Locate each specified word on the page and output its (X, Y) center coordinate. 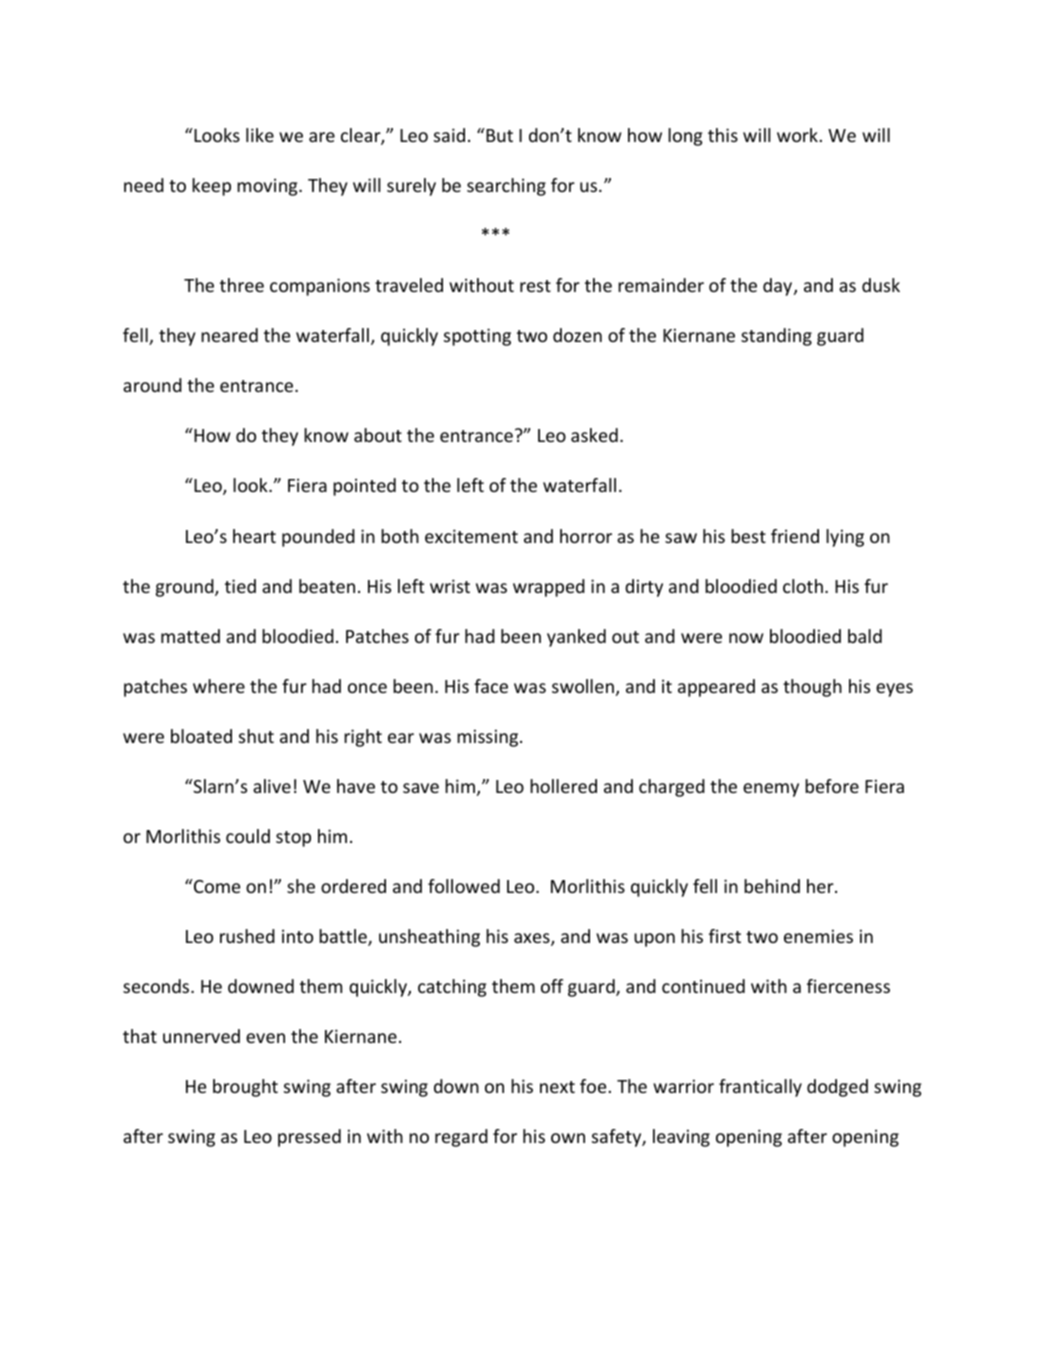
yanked (576, 638)
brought (245, 1088)
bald (865, 636)
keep (211, 187)
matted (190, 636)
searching (506, 187)
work (797, 135)
